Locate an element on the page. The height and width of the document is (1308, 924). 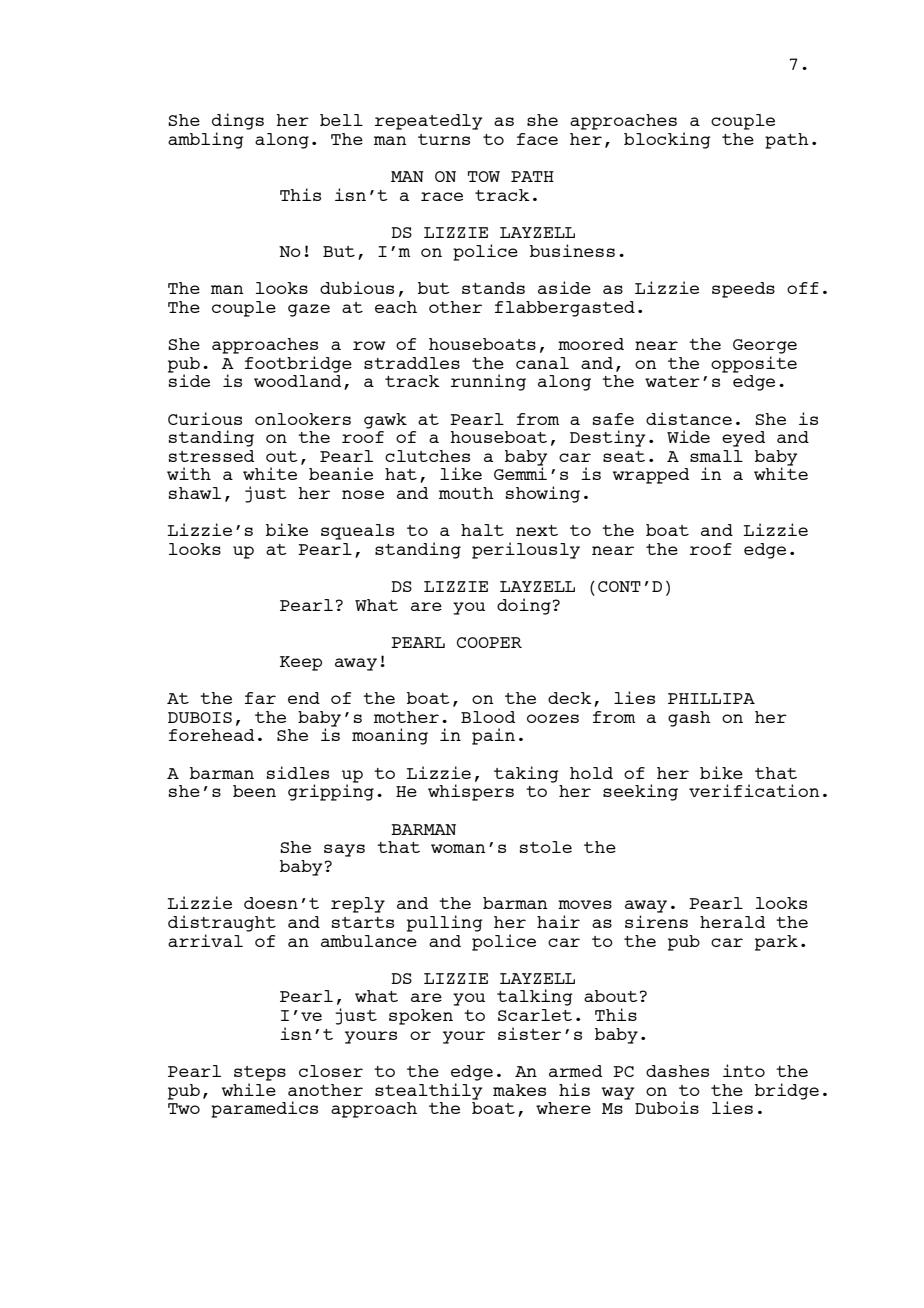
dings is located at coordinates (238, 121).
